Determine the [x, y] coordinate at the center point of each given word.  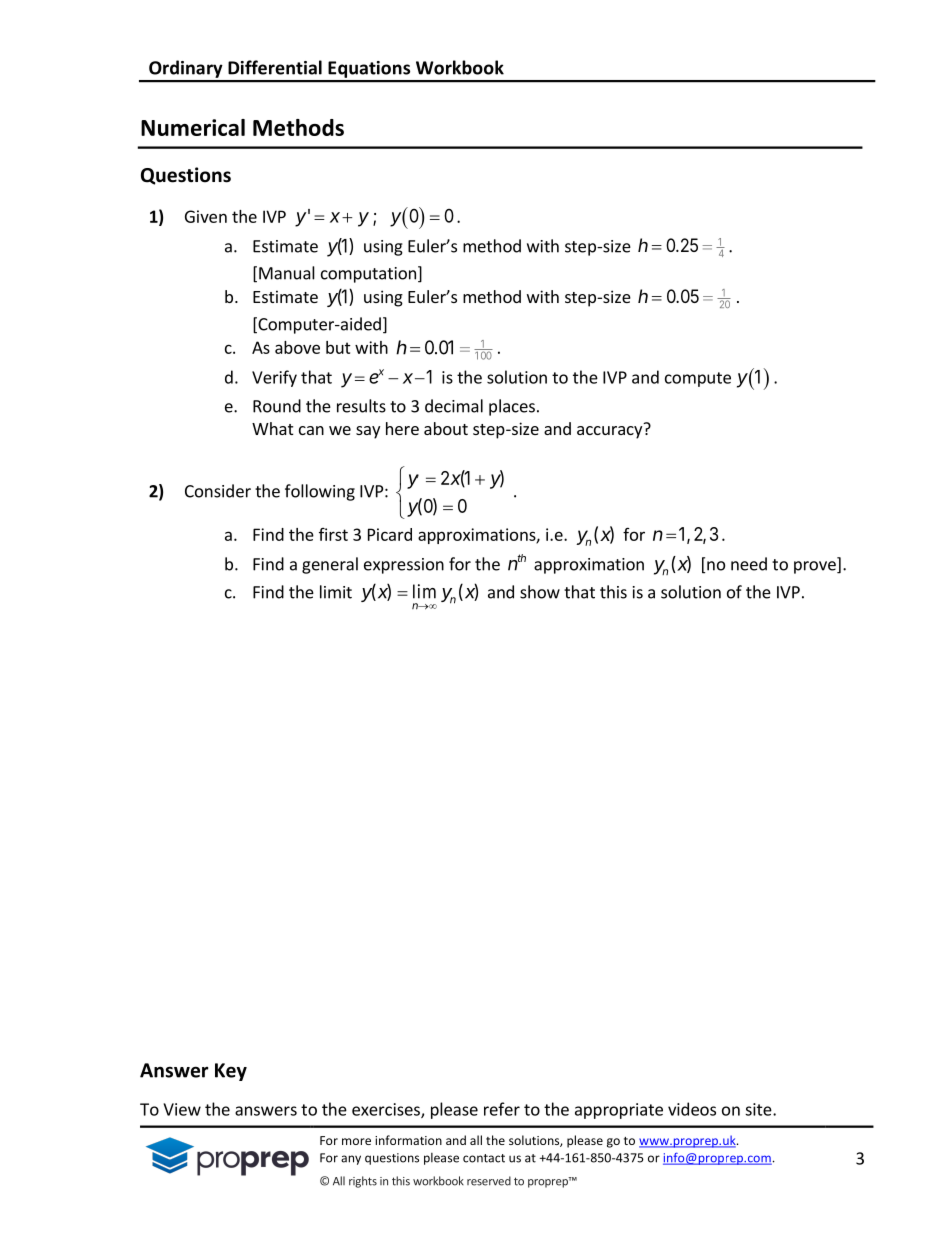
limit [336, 592]
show [540, 592]
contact [484, 1158]
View [182, 1109]
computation [368, 275]
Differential [275, 67]
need [749, 564]
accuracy [609, 432]
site [759, 1109]
